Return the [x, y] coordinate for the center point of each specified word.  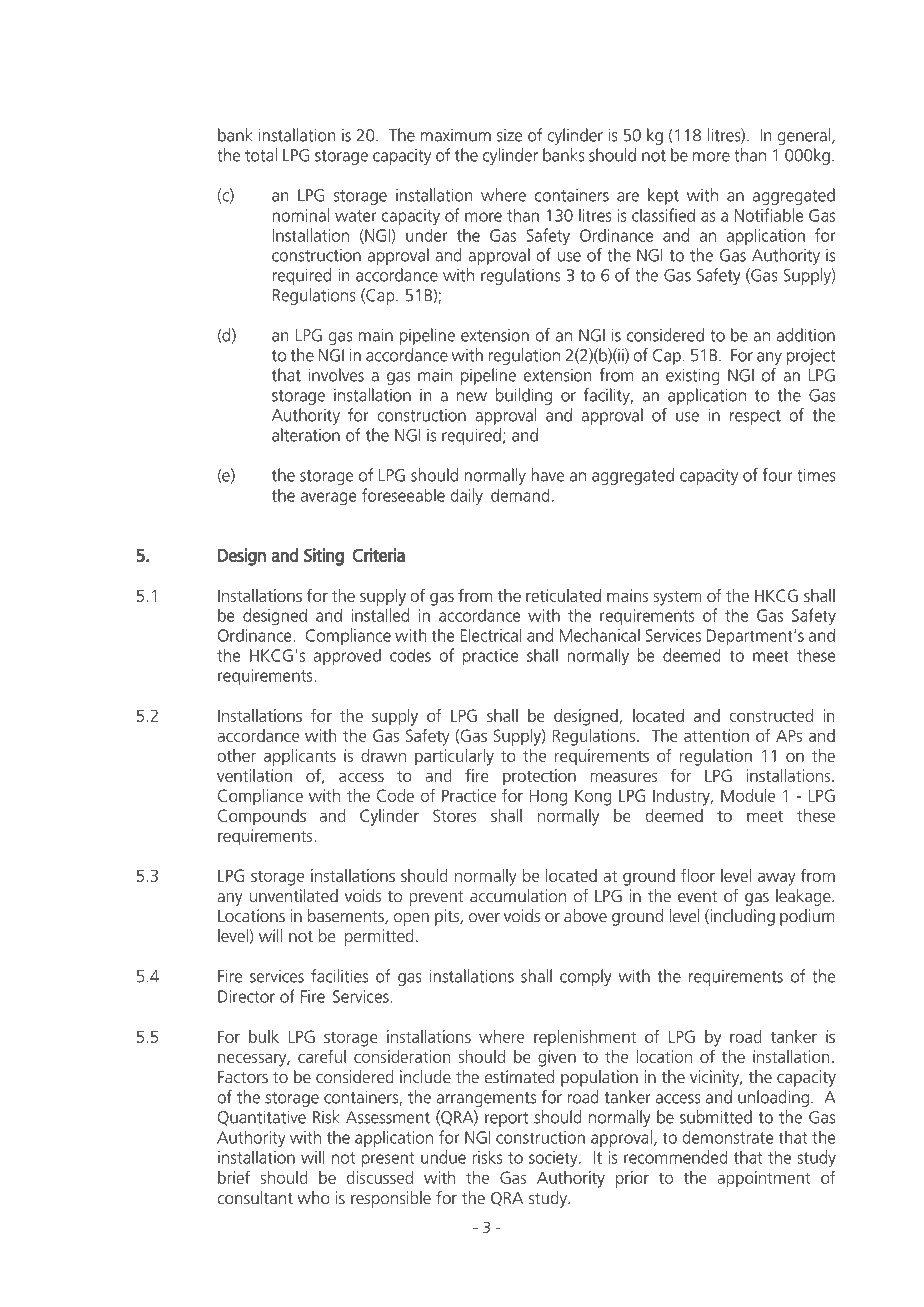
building [524, 396]
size [509, 135]
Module [748, 795]
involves [336, 375]
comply [585, 977]
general [804, 136]
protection [539, 777]
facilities [339, 976]
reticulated [563, 595]
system [678, 598]
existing [693, 376]
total [261, 155]
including [741, 917]
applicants [300, 757]
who [314, 1197]
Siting [324, 557]
